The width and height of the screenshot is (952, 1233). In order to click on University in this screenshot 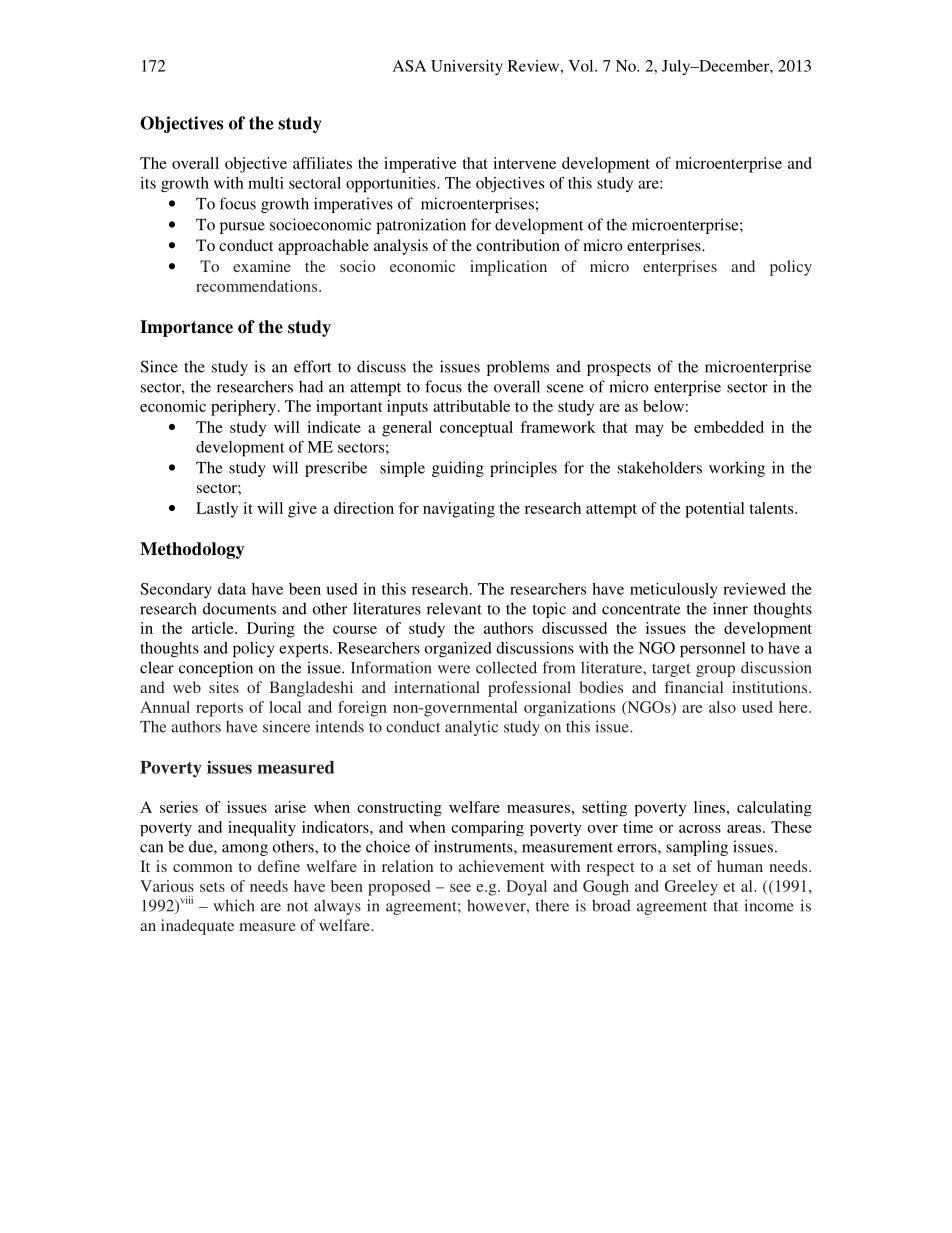, I will do `click(467, 67)`.
